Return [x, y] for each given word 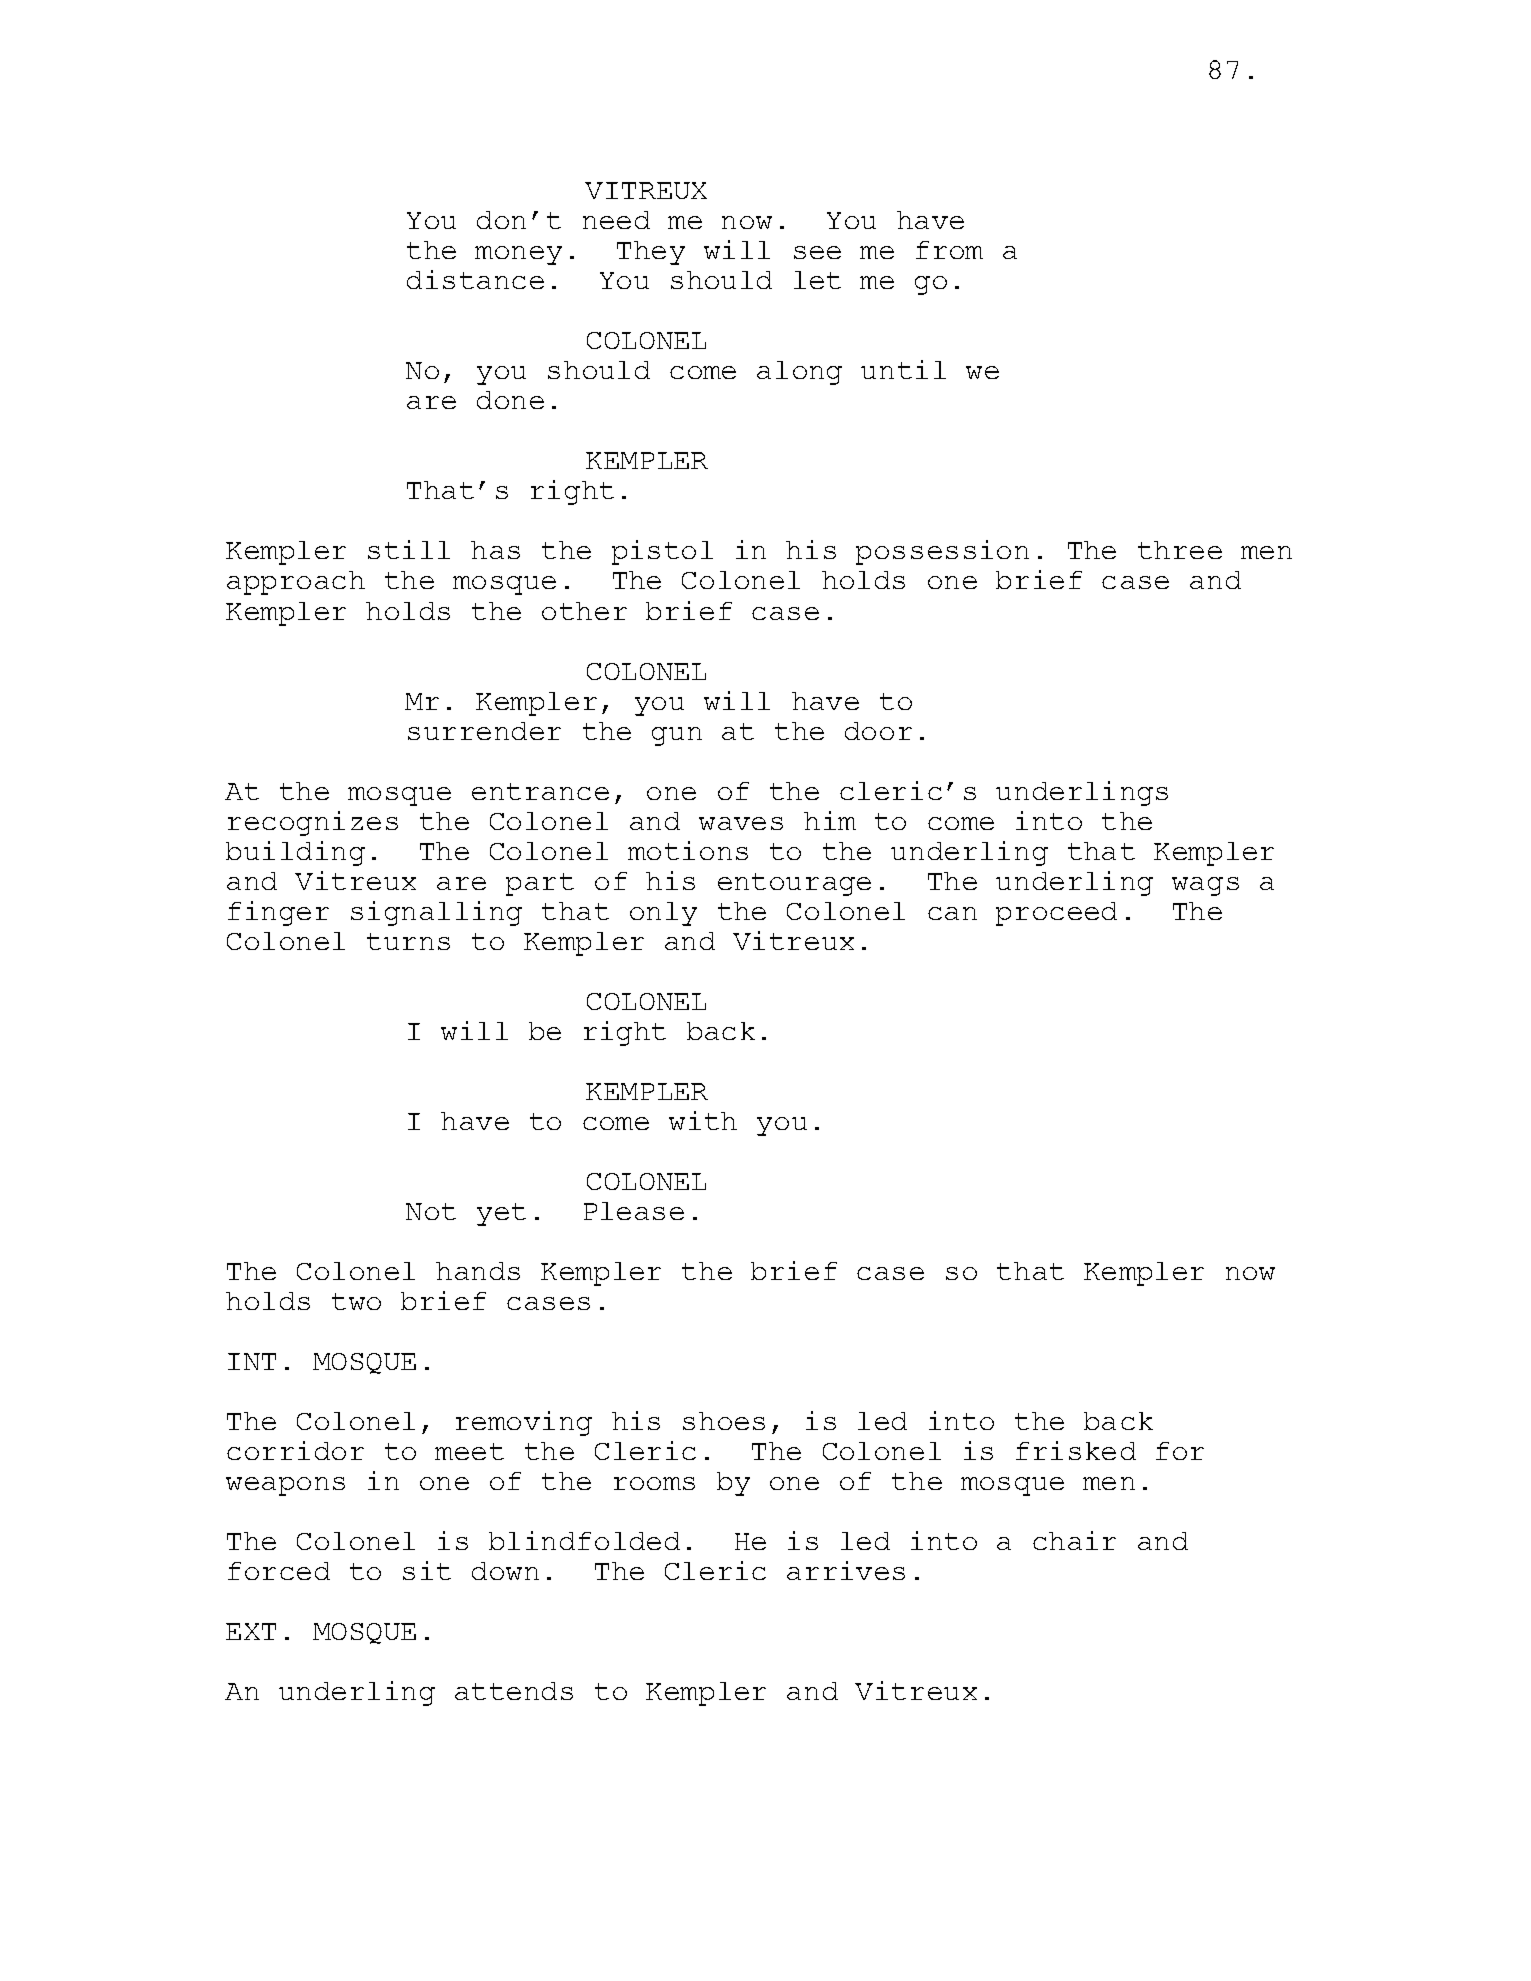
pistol [662, 552]
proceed [1056, 914]
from [949, 250]
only [663, 914]
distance [475, 279]
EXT [251, 1631]
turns [408, 941]
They [651, 253]
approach [296, 583]
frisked [1076, 1450]
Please [634, 1211]
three [1180, 550]
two [356, 1301]
